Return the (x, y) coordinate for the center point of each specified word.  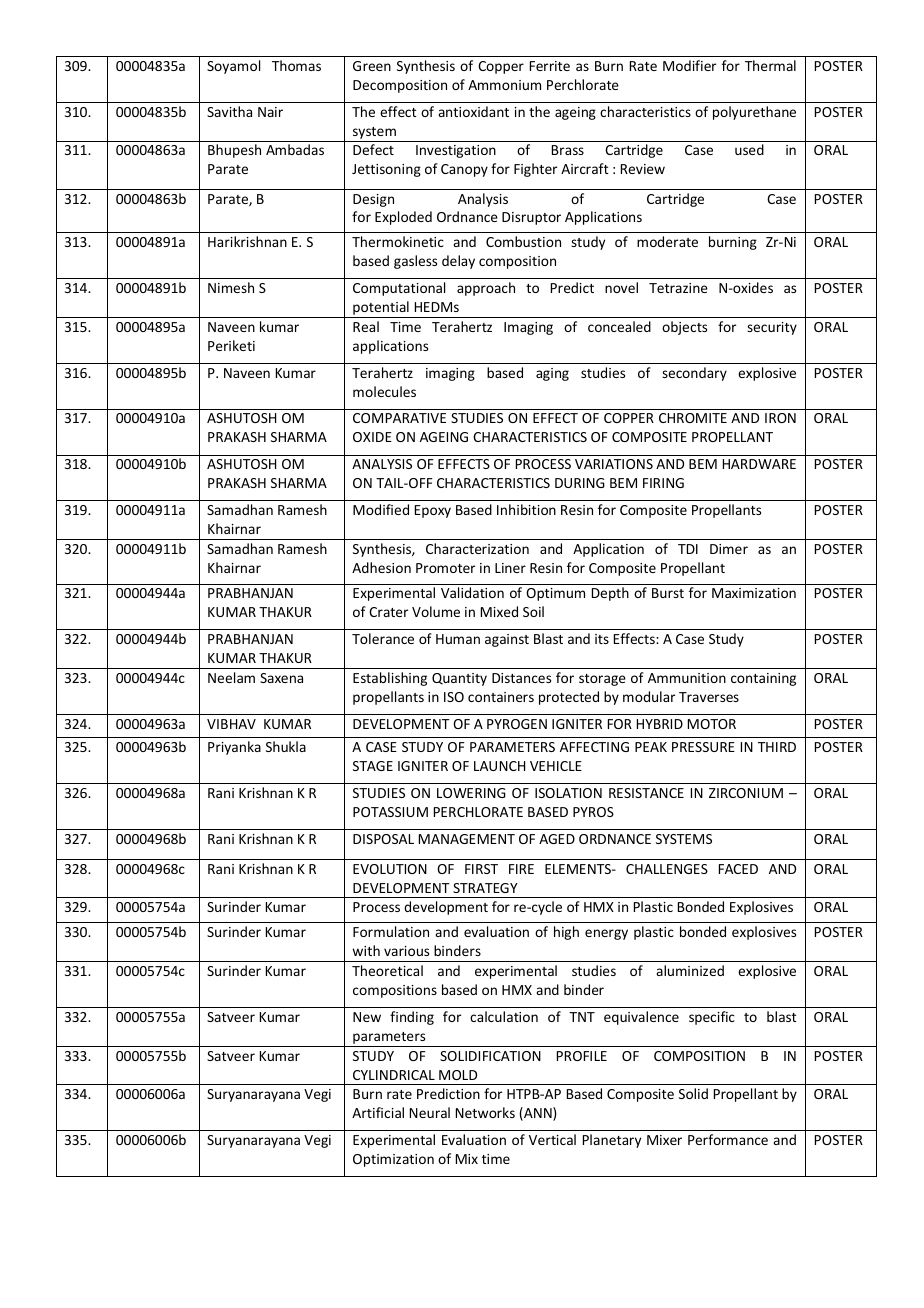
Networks (485, 1112)
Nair (270, 112)
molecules (384, 391)
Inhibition (526, 509)
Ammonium (504, 85)
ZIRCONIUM (746, 793)
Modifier (689, 65)
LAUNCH (499, 766)
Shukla (286, 746)
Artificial (378, 1112)
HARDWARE (759, 464)
